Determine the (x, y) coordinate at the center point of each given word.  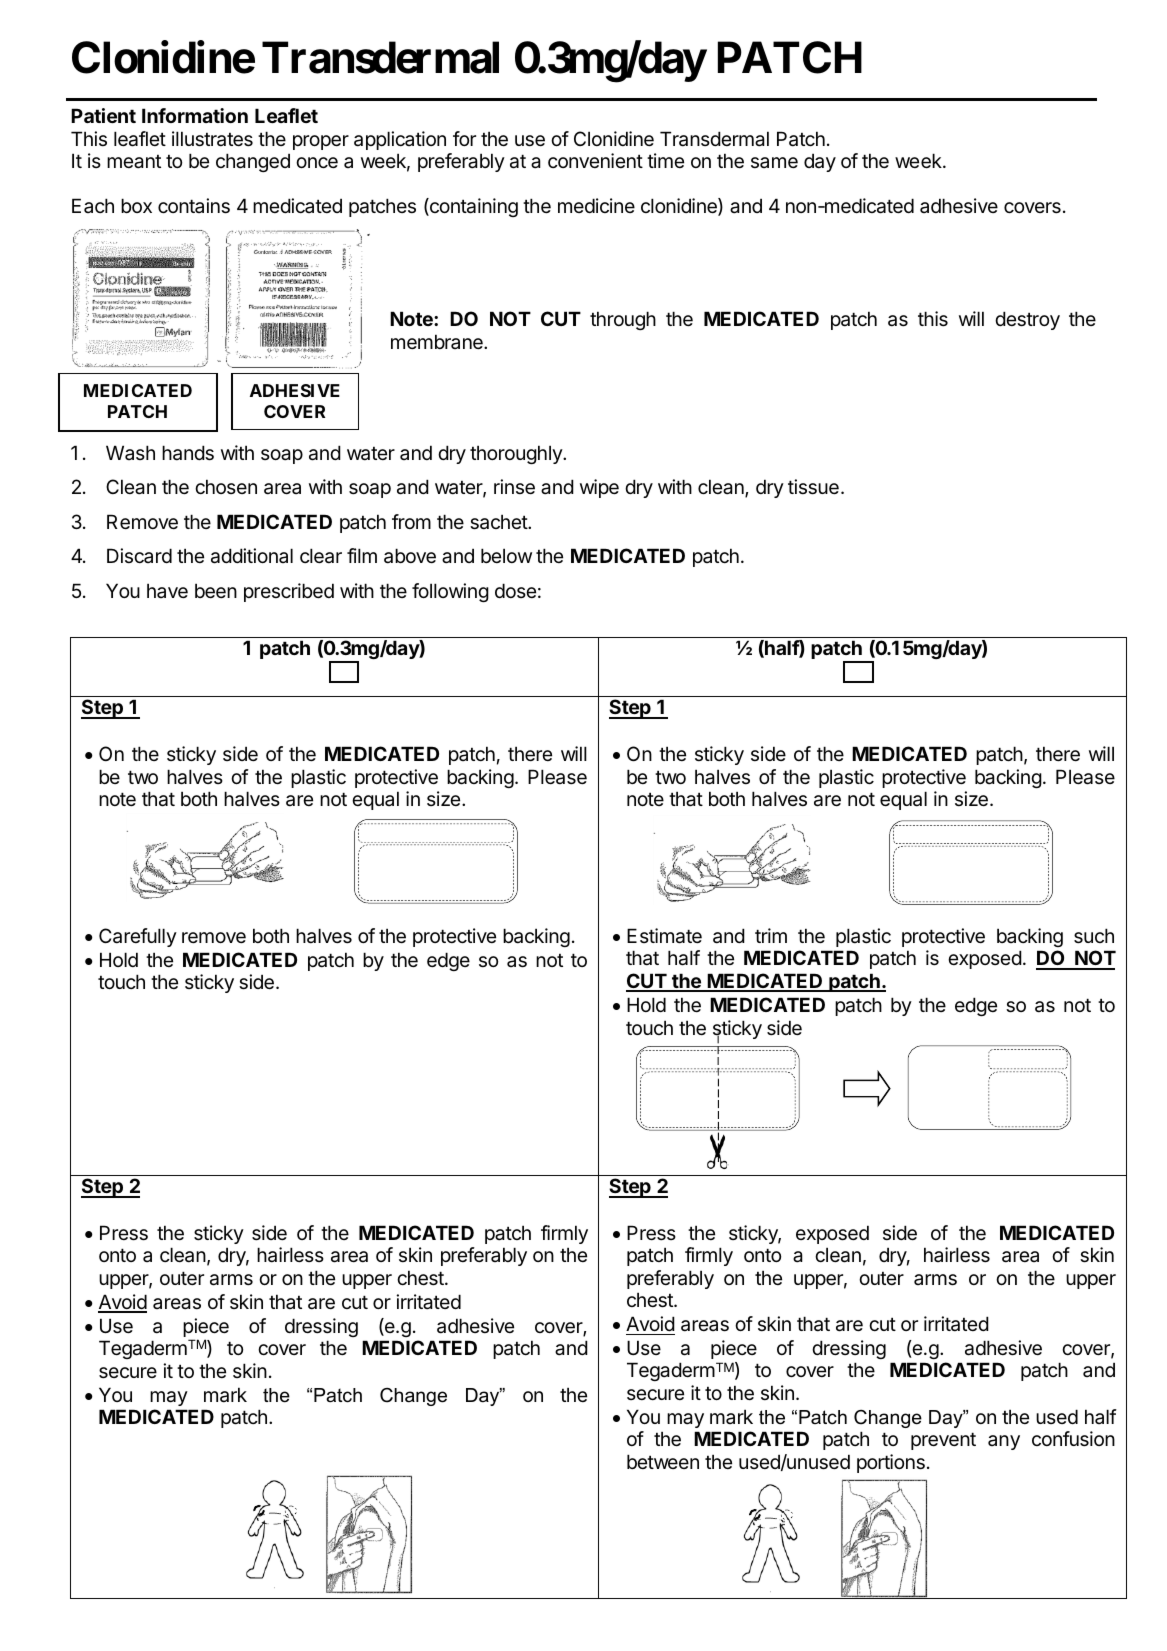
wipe (599, 488)
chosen (226, 486)
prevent (943, 1441)
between (663, 1461)
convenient (595, 160)
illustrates (212, 139)
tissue (813, 487)
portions (891, 1463)
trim (771, 935)
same (774, 163)
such (1094, 936)
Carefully (138, 937)
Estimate (664, 936)
